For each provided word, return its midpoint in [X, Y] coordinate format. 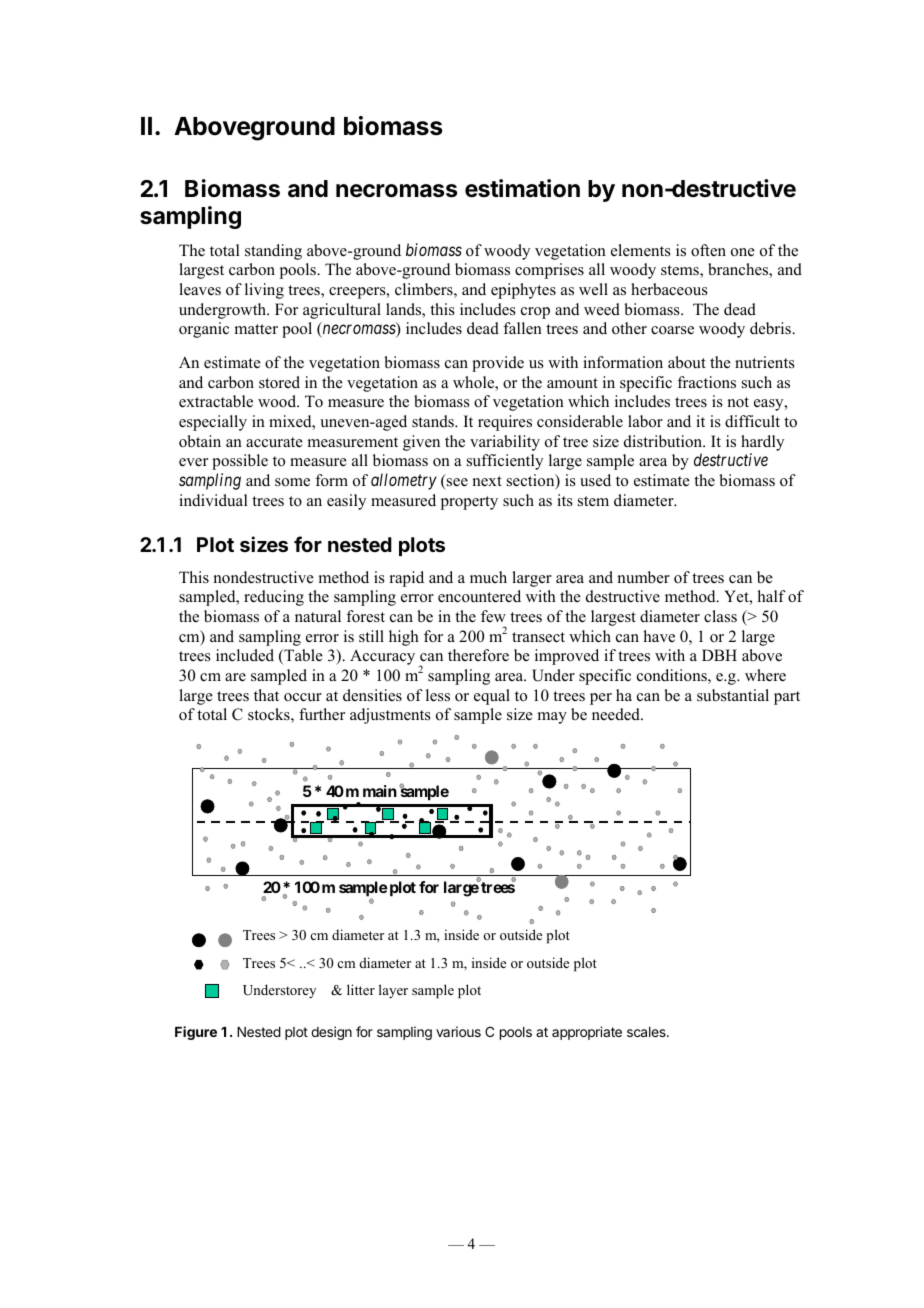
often [708, 250]
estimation [522, 188]
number [643, 577]
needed [617, 714]
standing [273, 252]
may [552, 718]
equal [492, 697]
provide [498, 364]
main [380, 791]
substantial [733, 695]
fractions [706, 382]
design [331, 1033]
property [469, 503]
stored [279, 382]
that [266, 695]
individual [213, 500]
